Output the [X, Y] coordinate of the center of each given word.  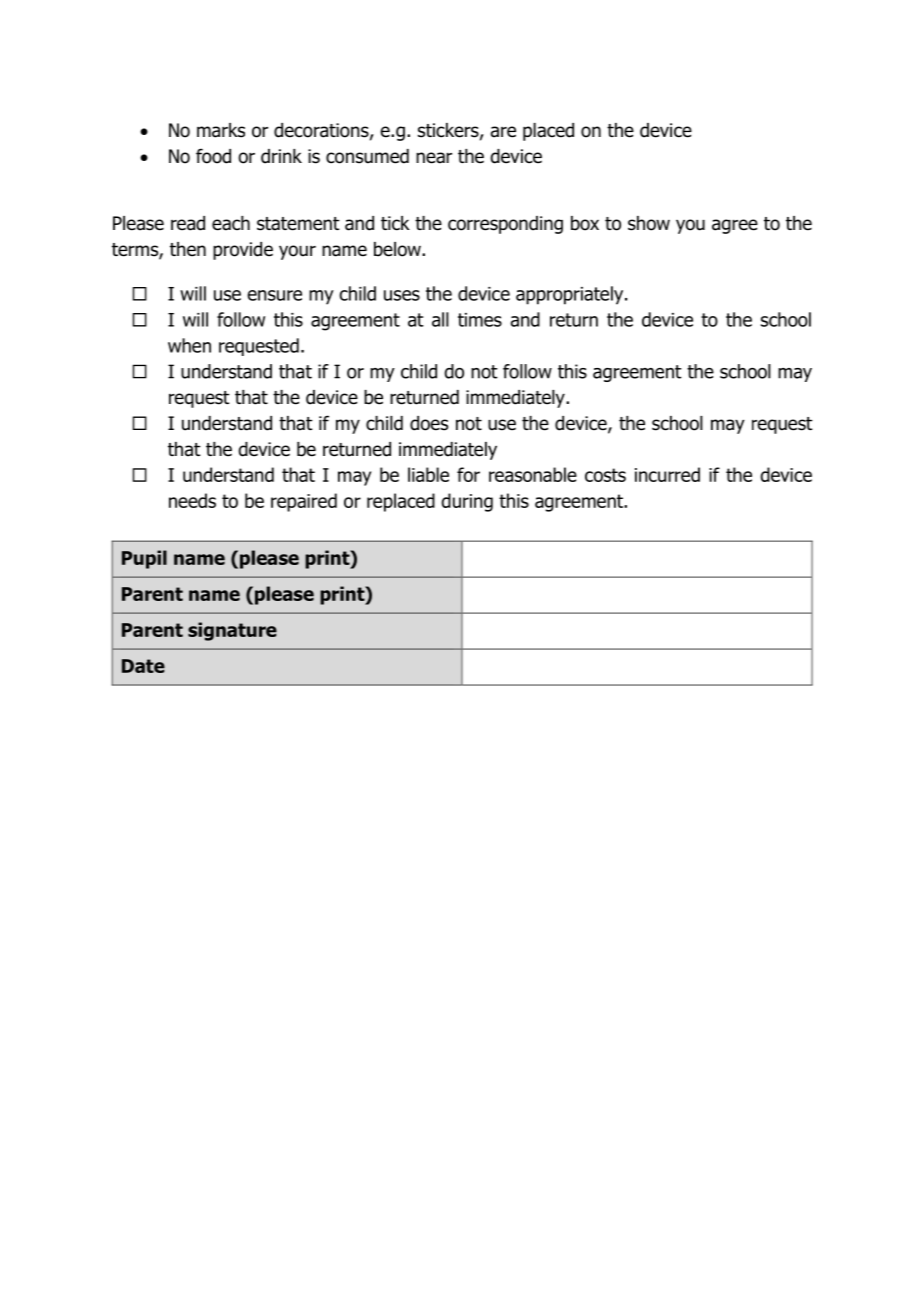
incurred [667, 474]
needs [192, 500]
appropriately [571, 295]
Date [143, 666]
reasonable [533, 474]
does [429, 423]
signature [232, 631]
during [467, 502]
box [585, 223]
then [188, 249]
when [189, 345]
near [434, 158]
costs [605, 475]
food [213, 156]
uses [402, 295]
